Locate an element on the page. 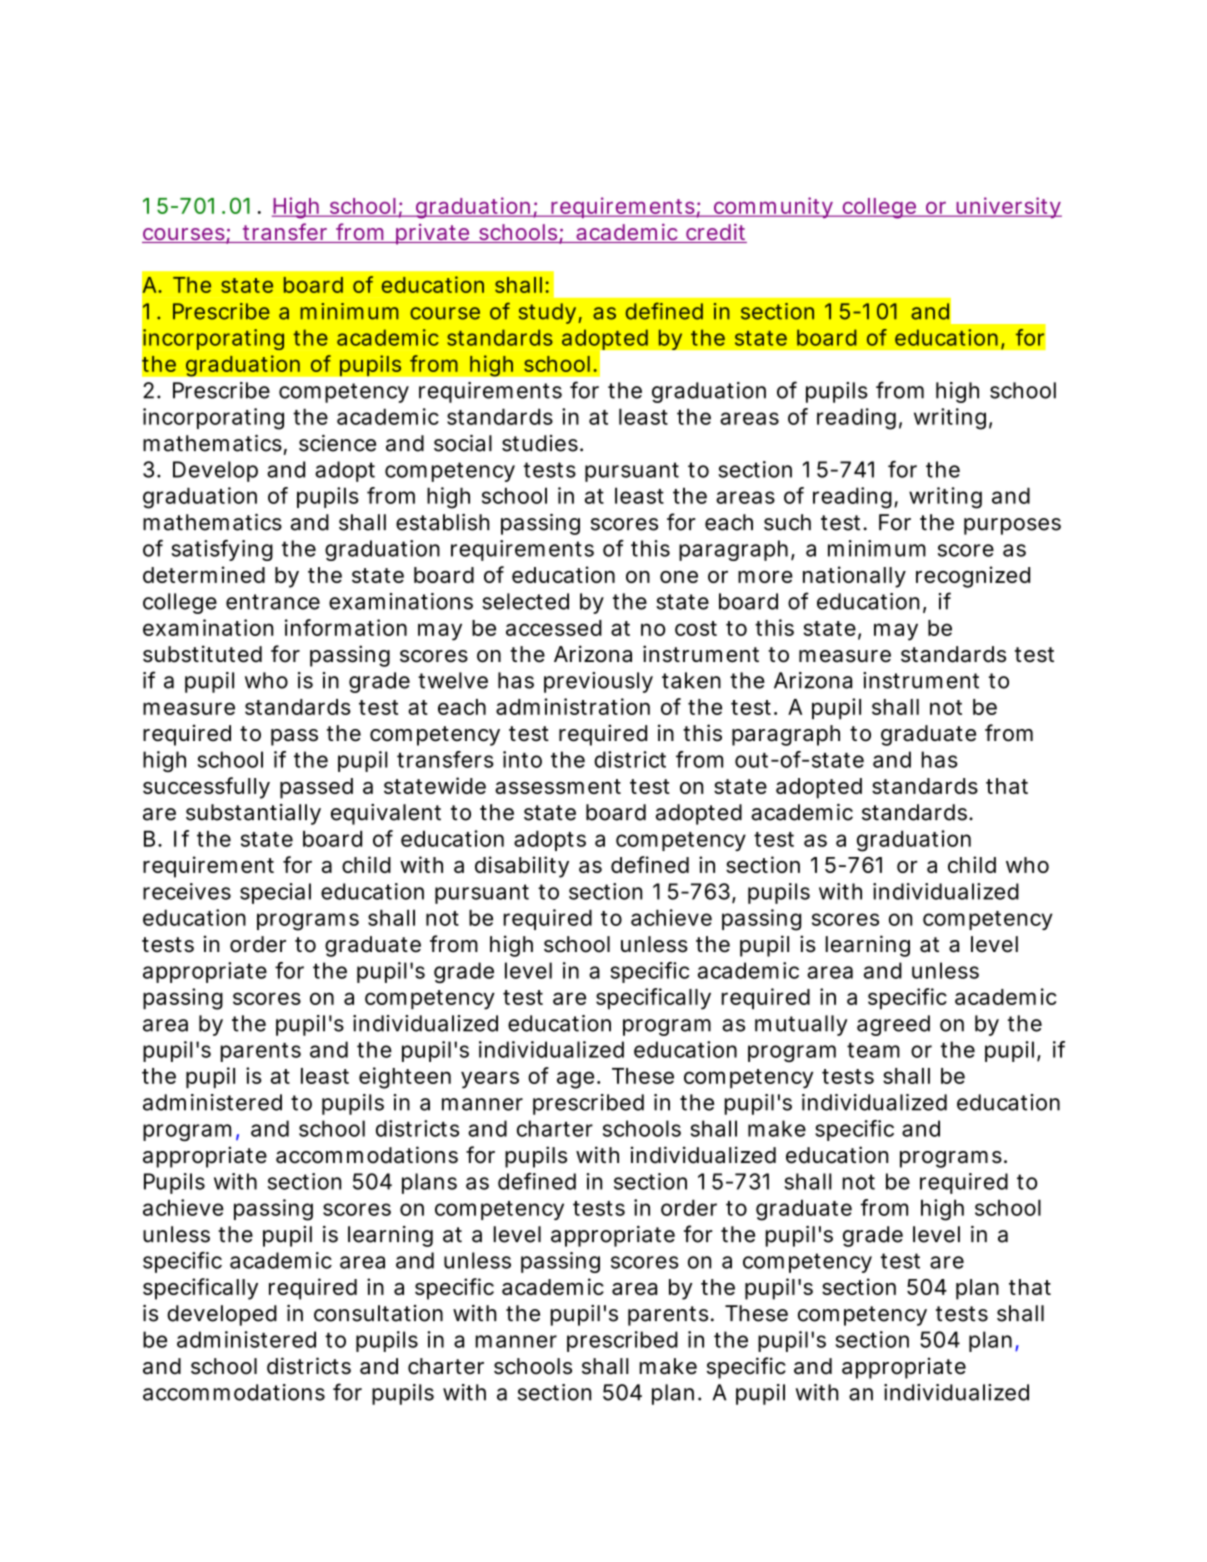 The height and width of the page is (1562, 1207). substantially is located at coordinates (253, 814).
